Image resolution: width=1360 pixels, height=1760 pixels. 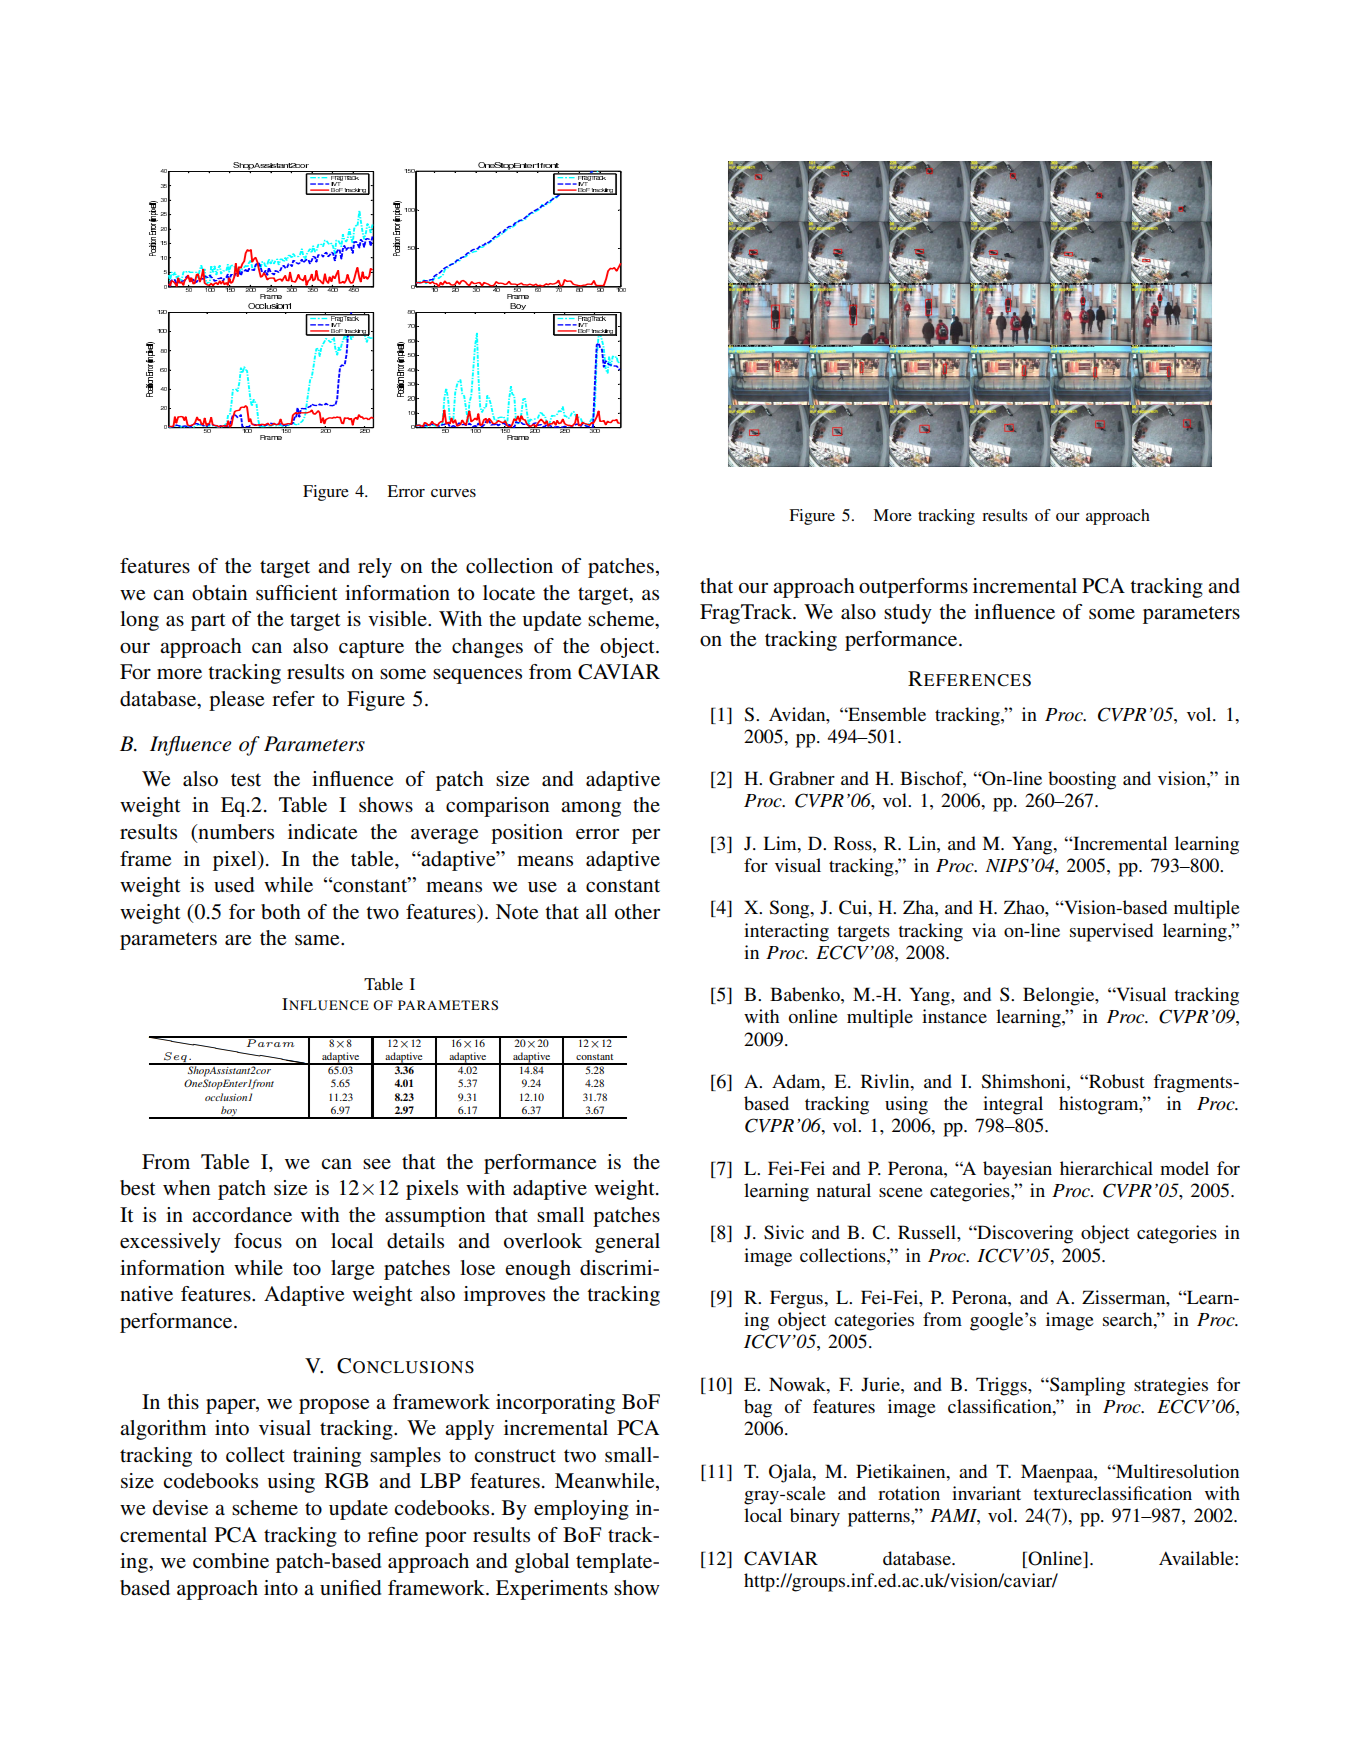 What do you see at coordinates (297, 593) in the screenshot?
I see `sufficient` at bounding box center [297, 593].
